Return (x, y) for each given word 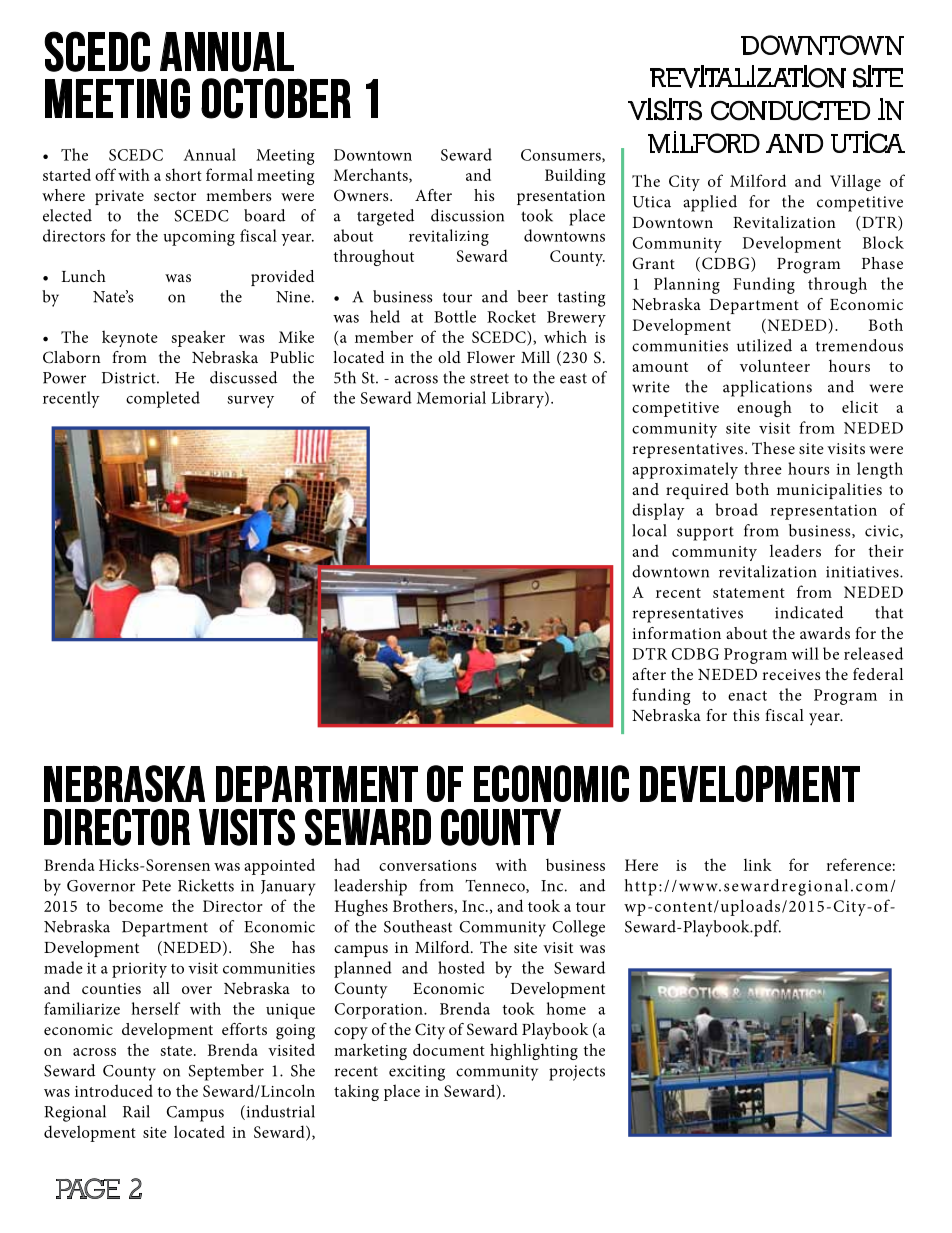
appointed (279, 866)
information (676, 633)
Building (575, 176)
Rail (136, 1111)
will (805, 653)
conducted (790, 110)
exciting (417, 1073)
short (184, 174)
